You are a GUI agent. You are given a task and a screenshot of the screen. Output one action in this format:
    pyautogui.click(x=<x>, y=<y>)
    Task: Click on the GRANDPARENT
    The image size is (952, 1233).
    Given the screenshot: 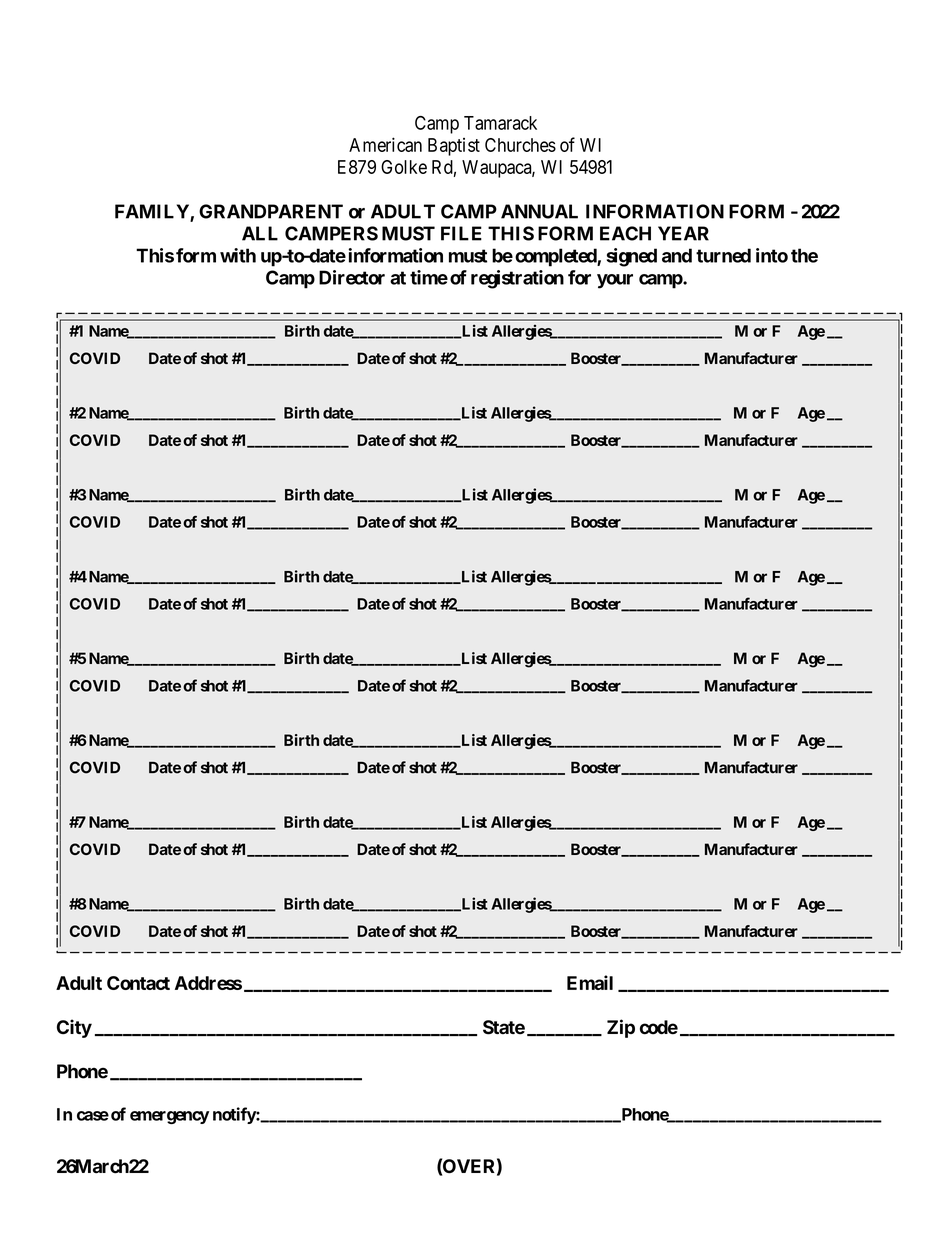 What is the action you would take?
    pyautogui.click(x=271, y=211)
